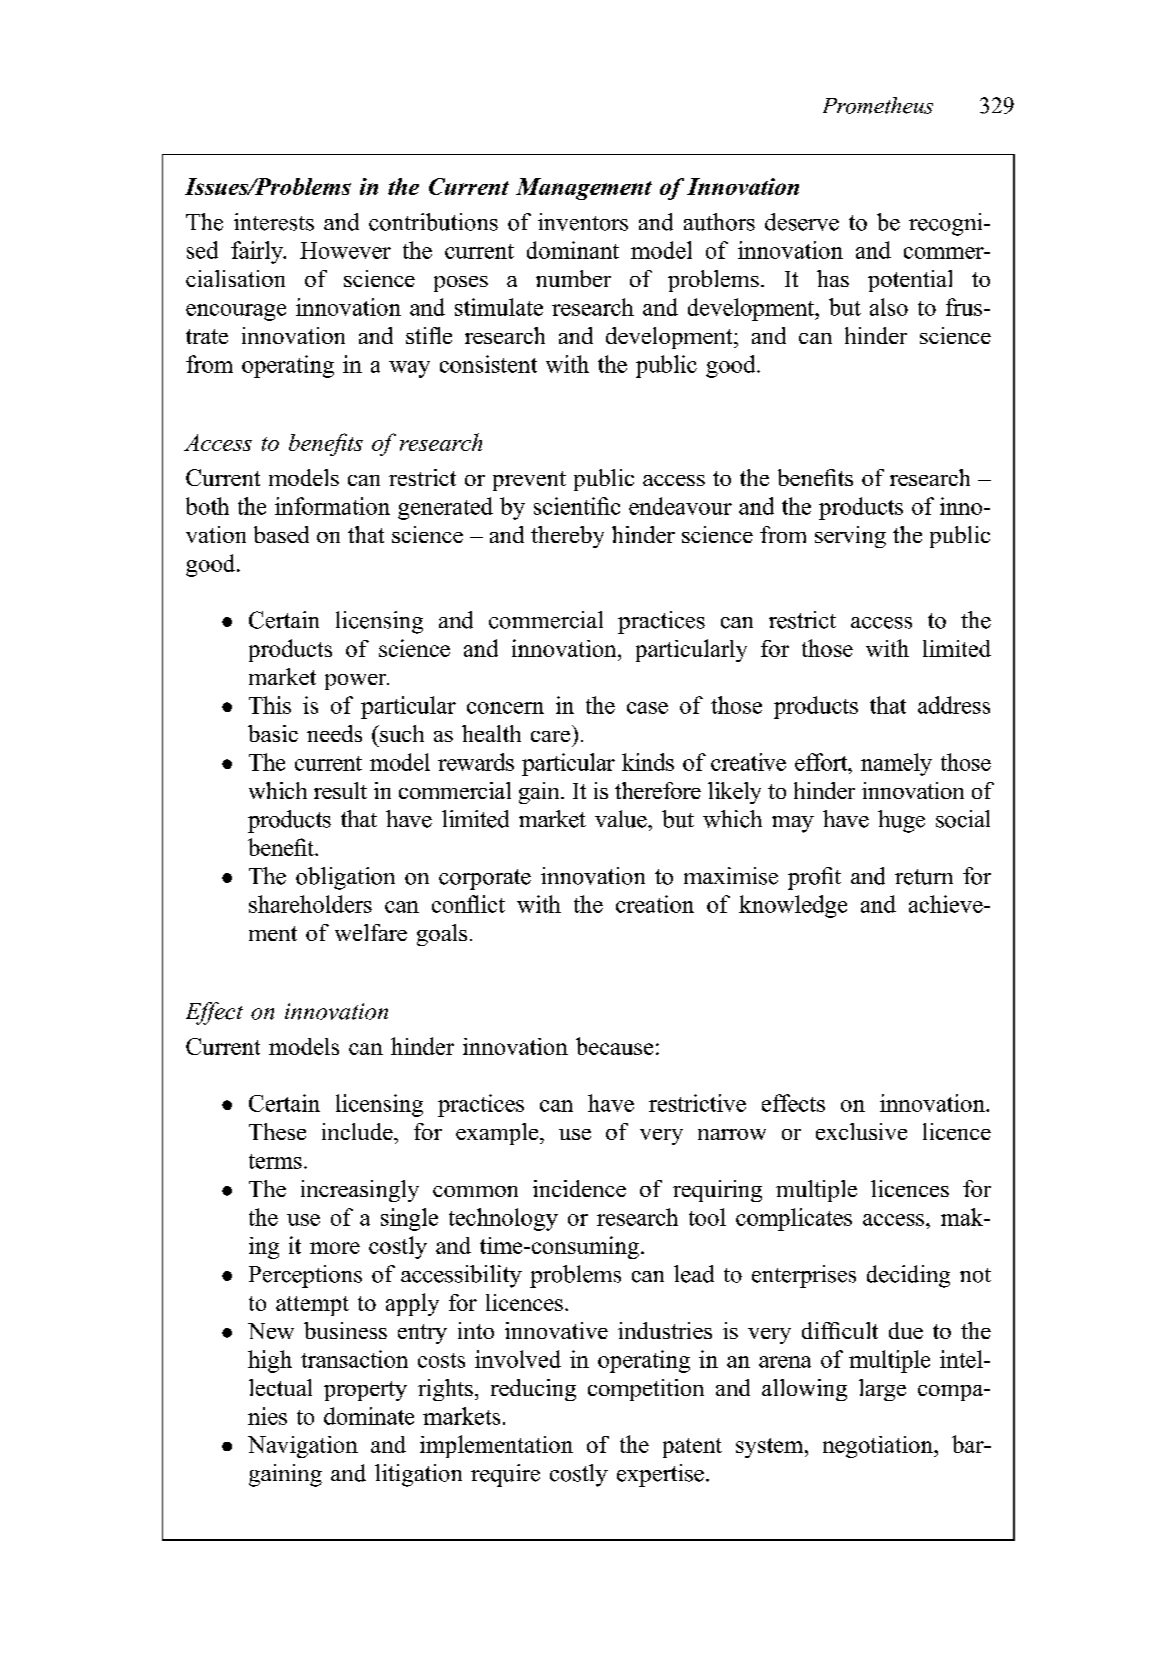  What do you see at coordinates (878, 105) in the document?
I see `Prometheus` at bounding box center [878, 105].
